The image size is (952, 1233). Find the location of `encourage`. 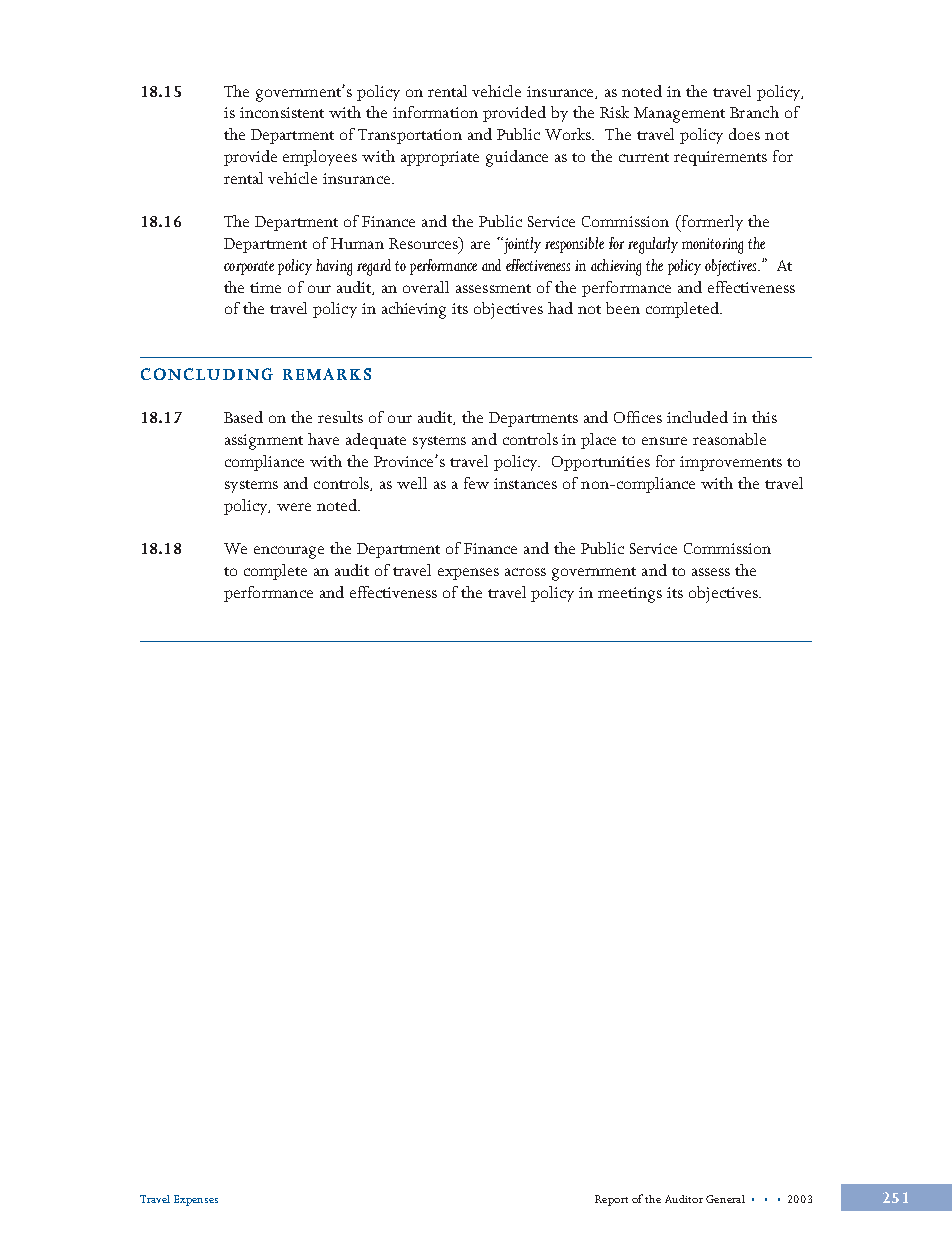

encourage is located at coordinates (289, 552).
